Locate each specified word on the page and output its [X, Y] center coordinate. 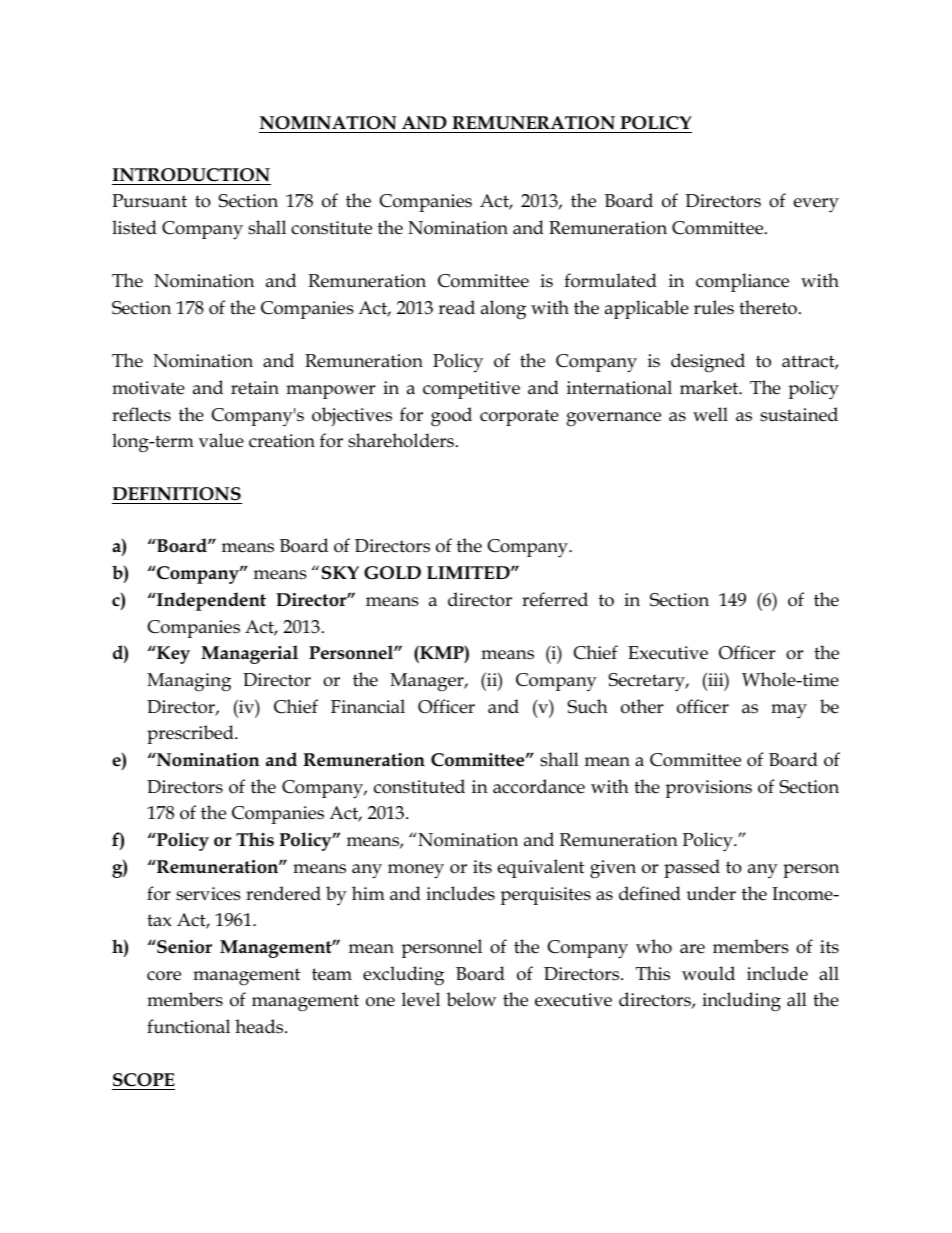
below [471, 999]
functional [188, 1026]
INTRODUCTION [191, 175]
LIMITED [469, 572]
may [789, 711]
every [816, 205]
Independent [210, 601]
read [456, 307]
